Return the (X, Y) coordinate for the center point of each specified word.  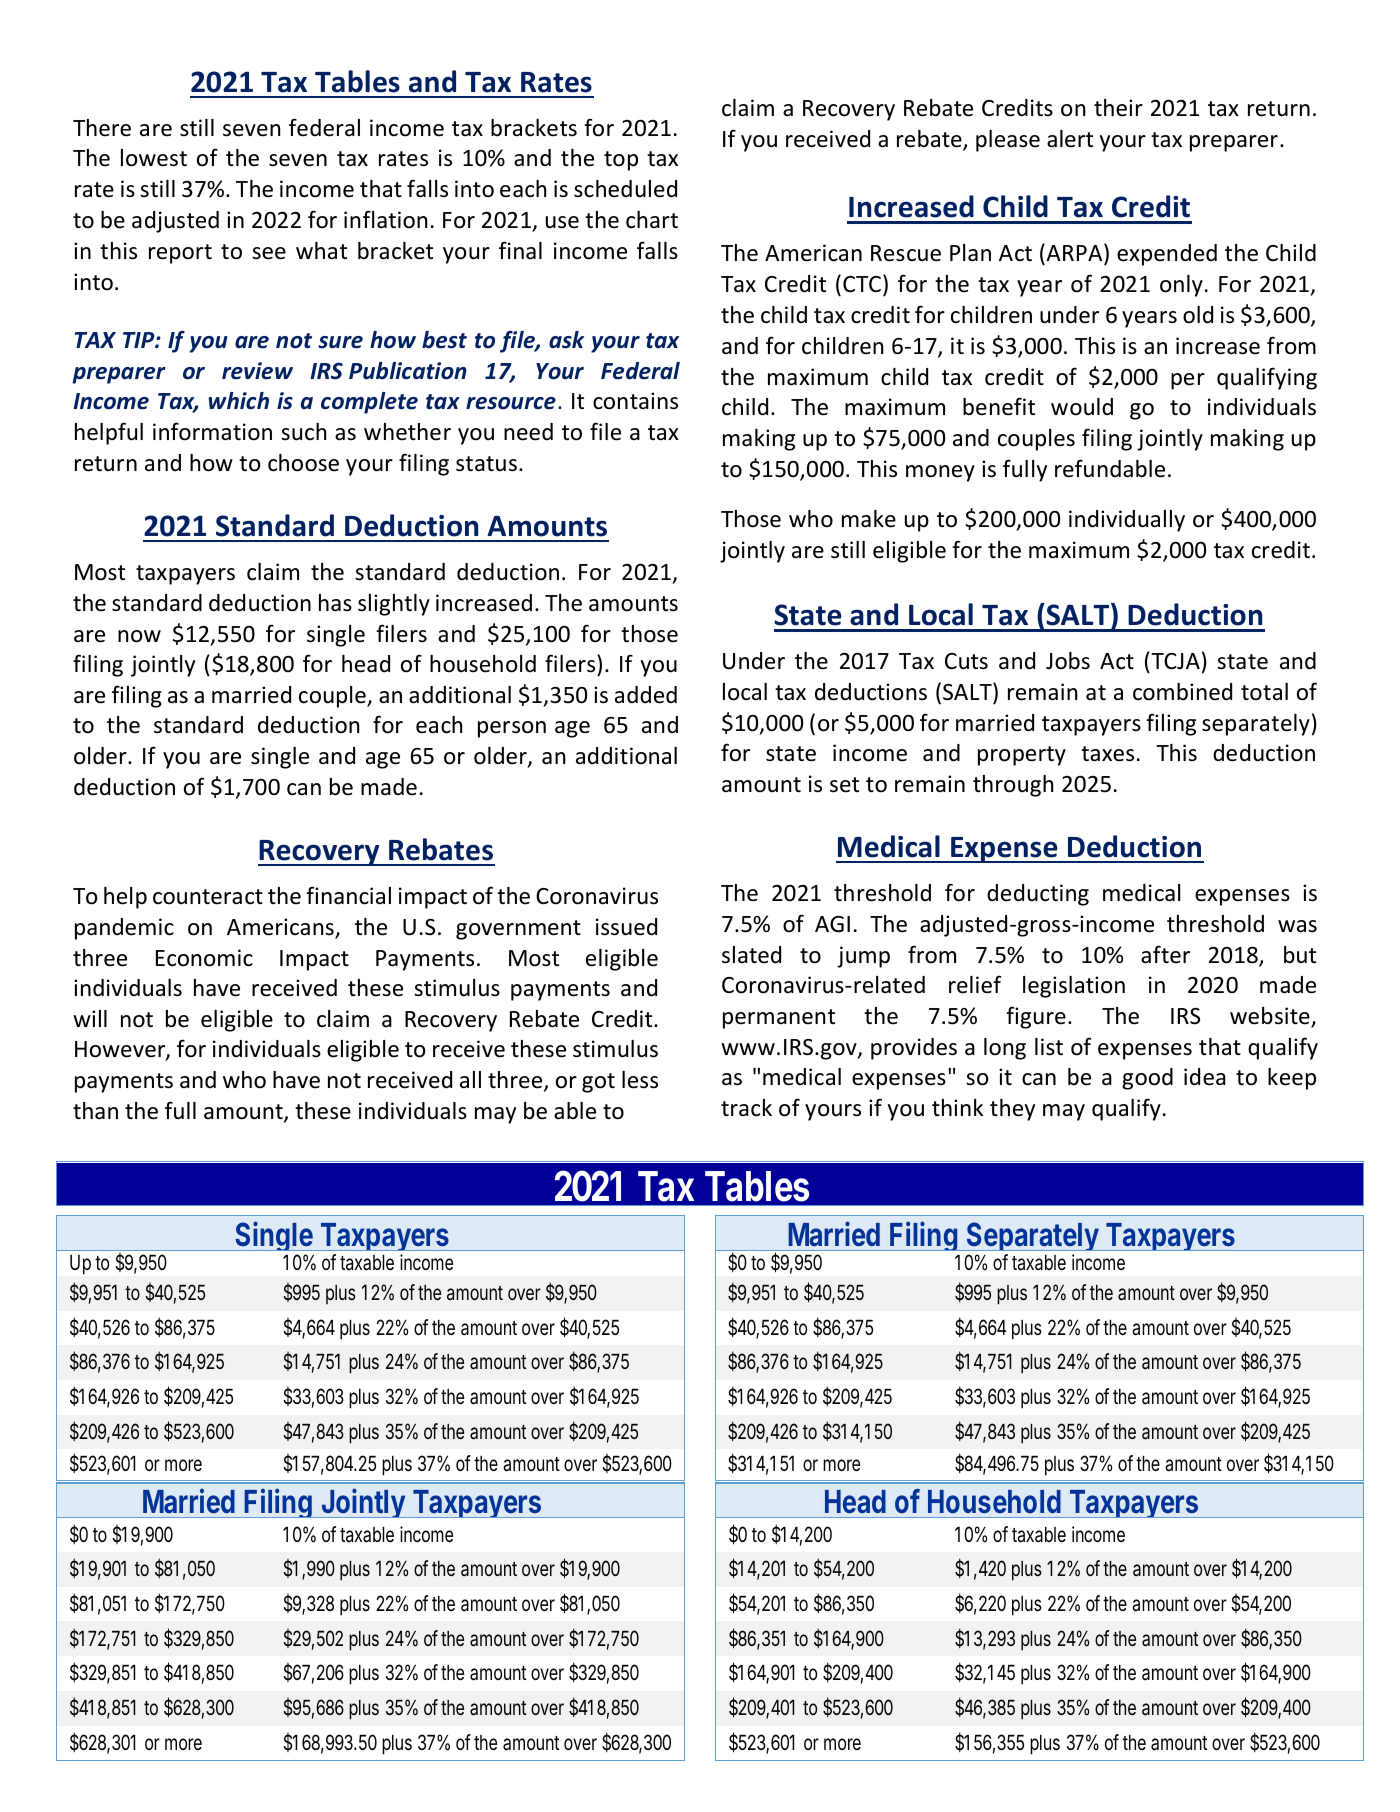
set (844, 785)
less (640, 1080)
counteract (208, 897)
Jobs (1068, 661)
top (621, 161)
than (95, 1111)
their (1118, 108)
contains (635, 401)
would (1082, 407)
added (646, 695)
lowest (154, 158)
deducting (1038, 895)
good (1147, 1079)
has (335, 603)
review (257, 371)
